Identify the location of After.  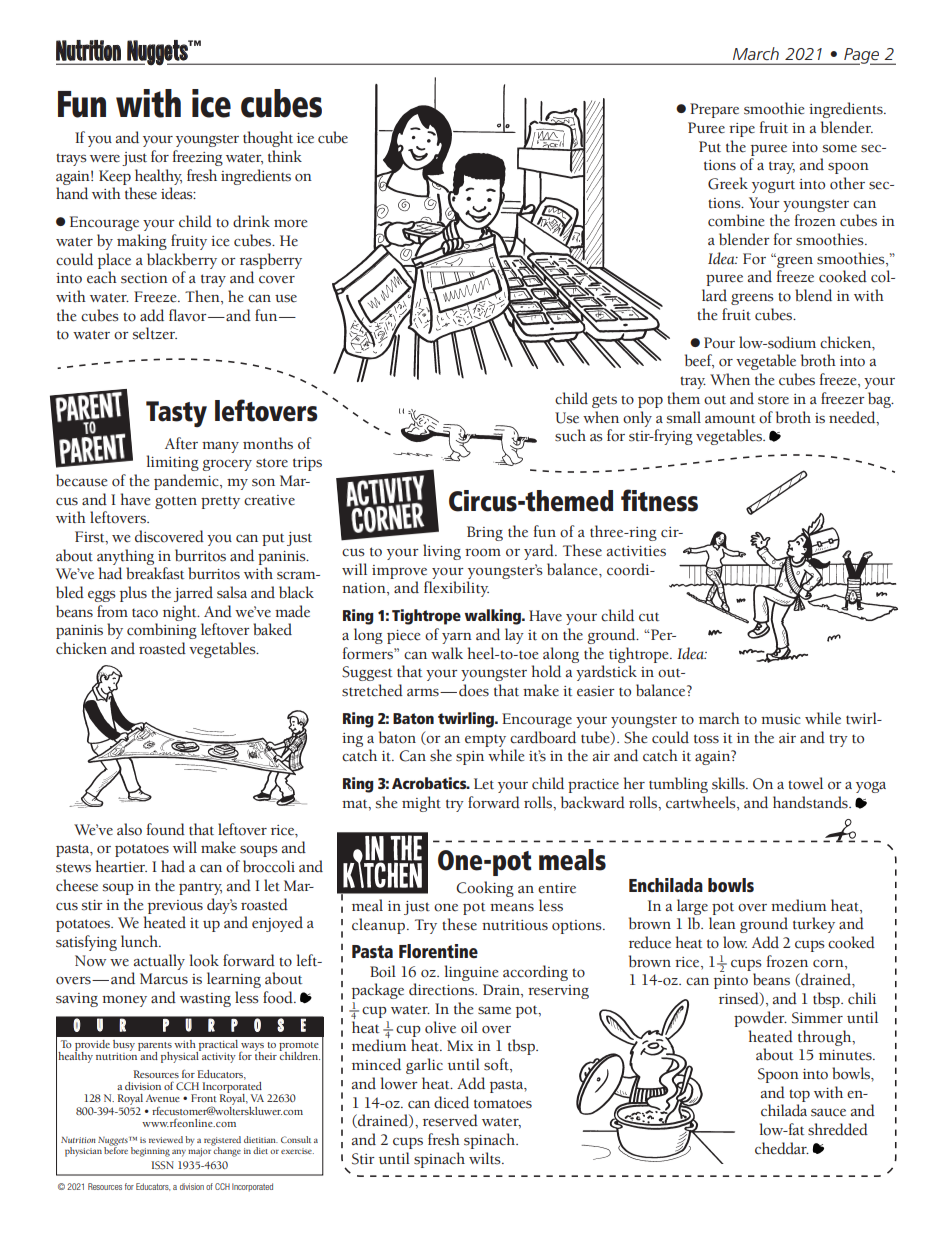
(181, 443).
